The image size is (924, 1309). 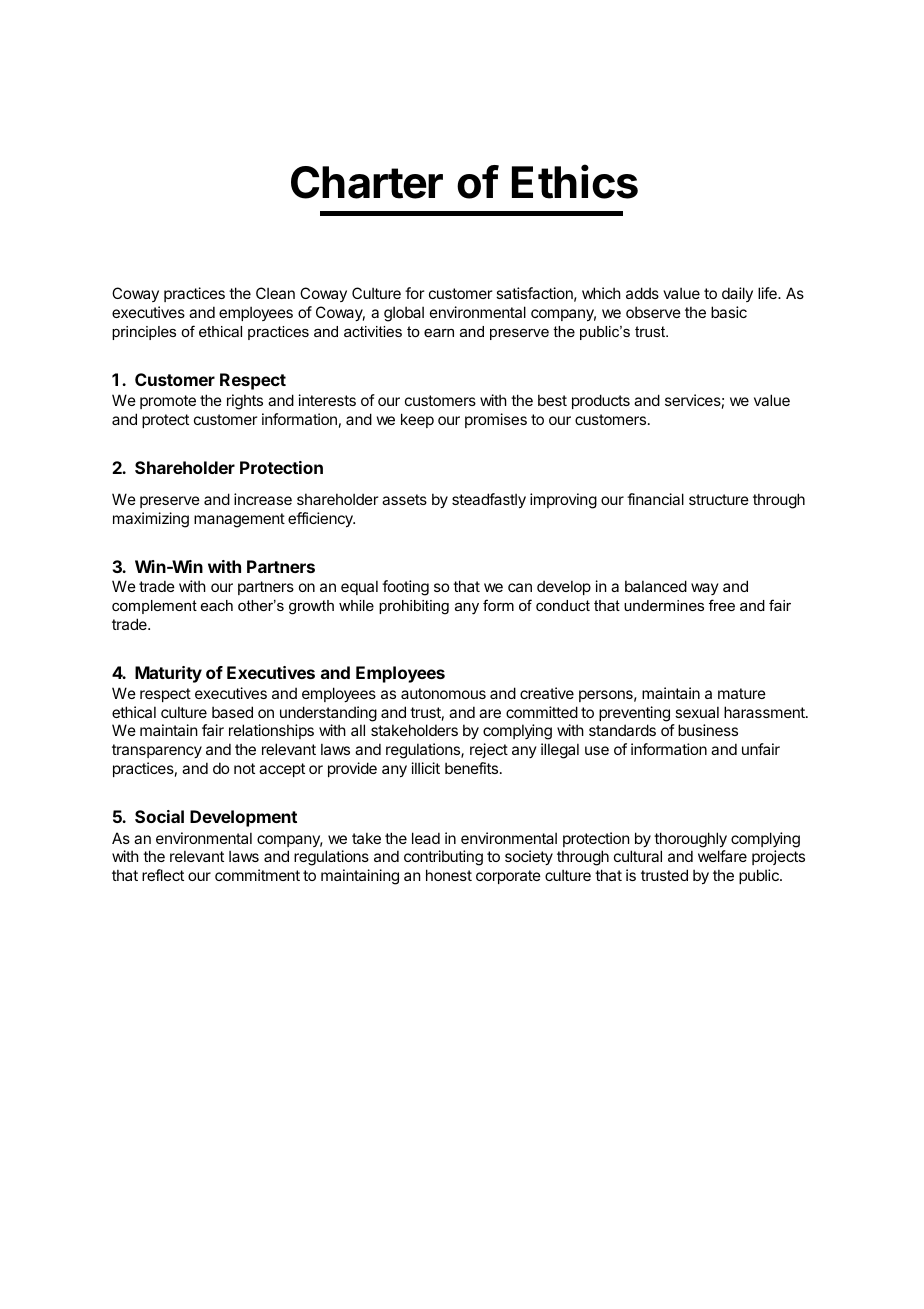 What do you see at coordinates (239, 520) in the page?
I see `management` at bounding box center [239, 520].
